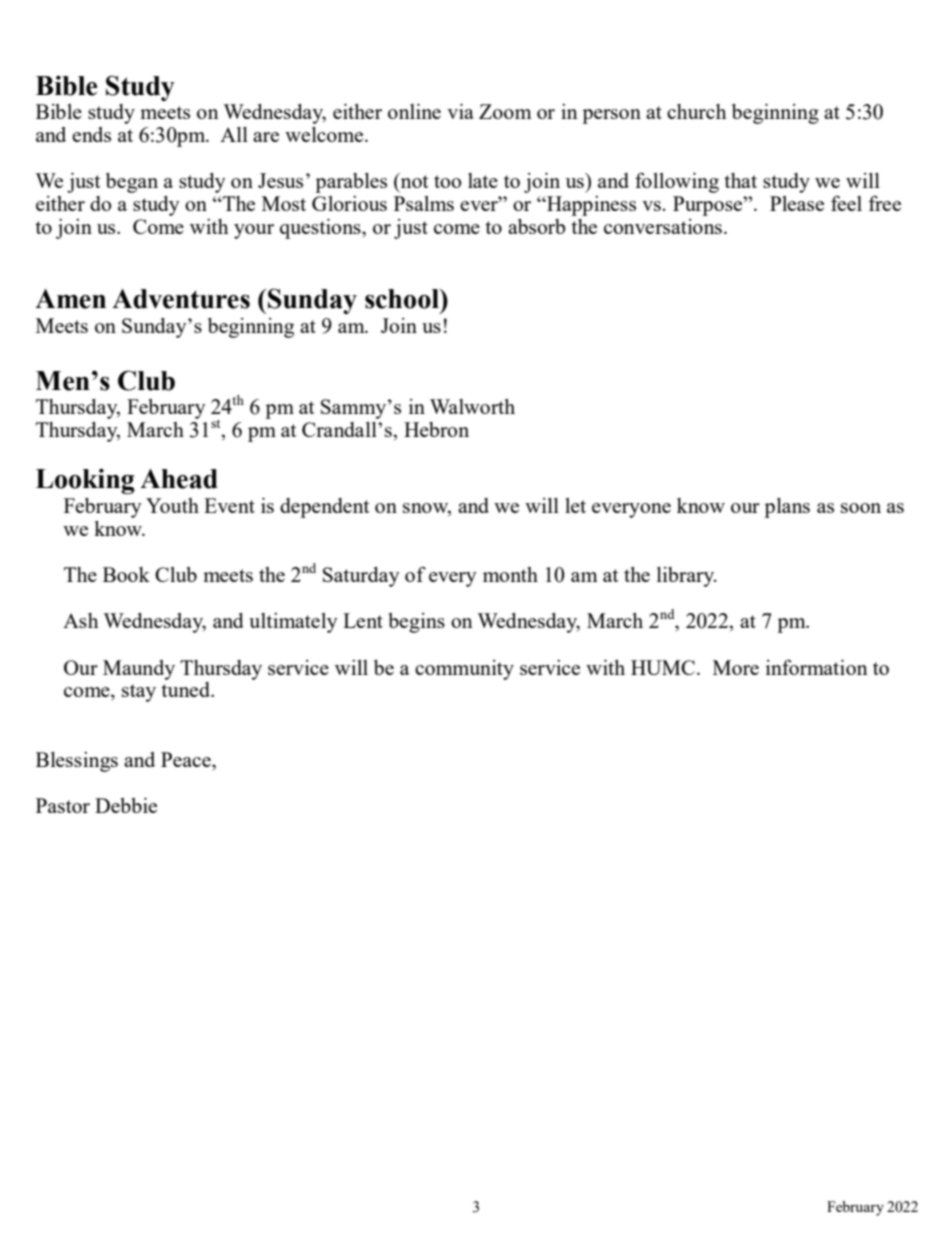  What do you see at coordinates (817, 667) in the document?
I see `information` at bounding box center [817, 667].
